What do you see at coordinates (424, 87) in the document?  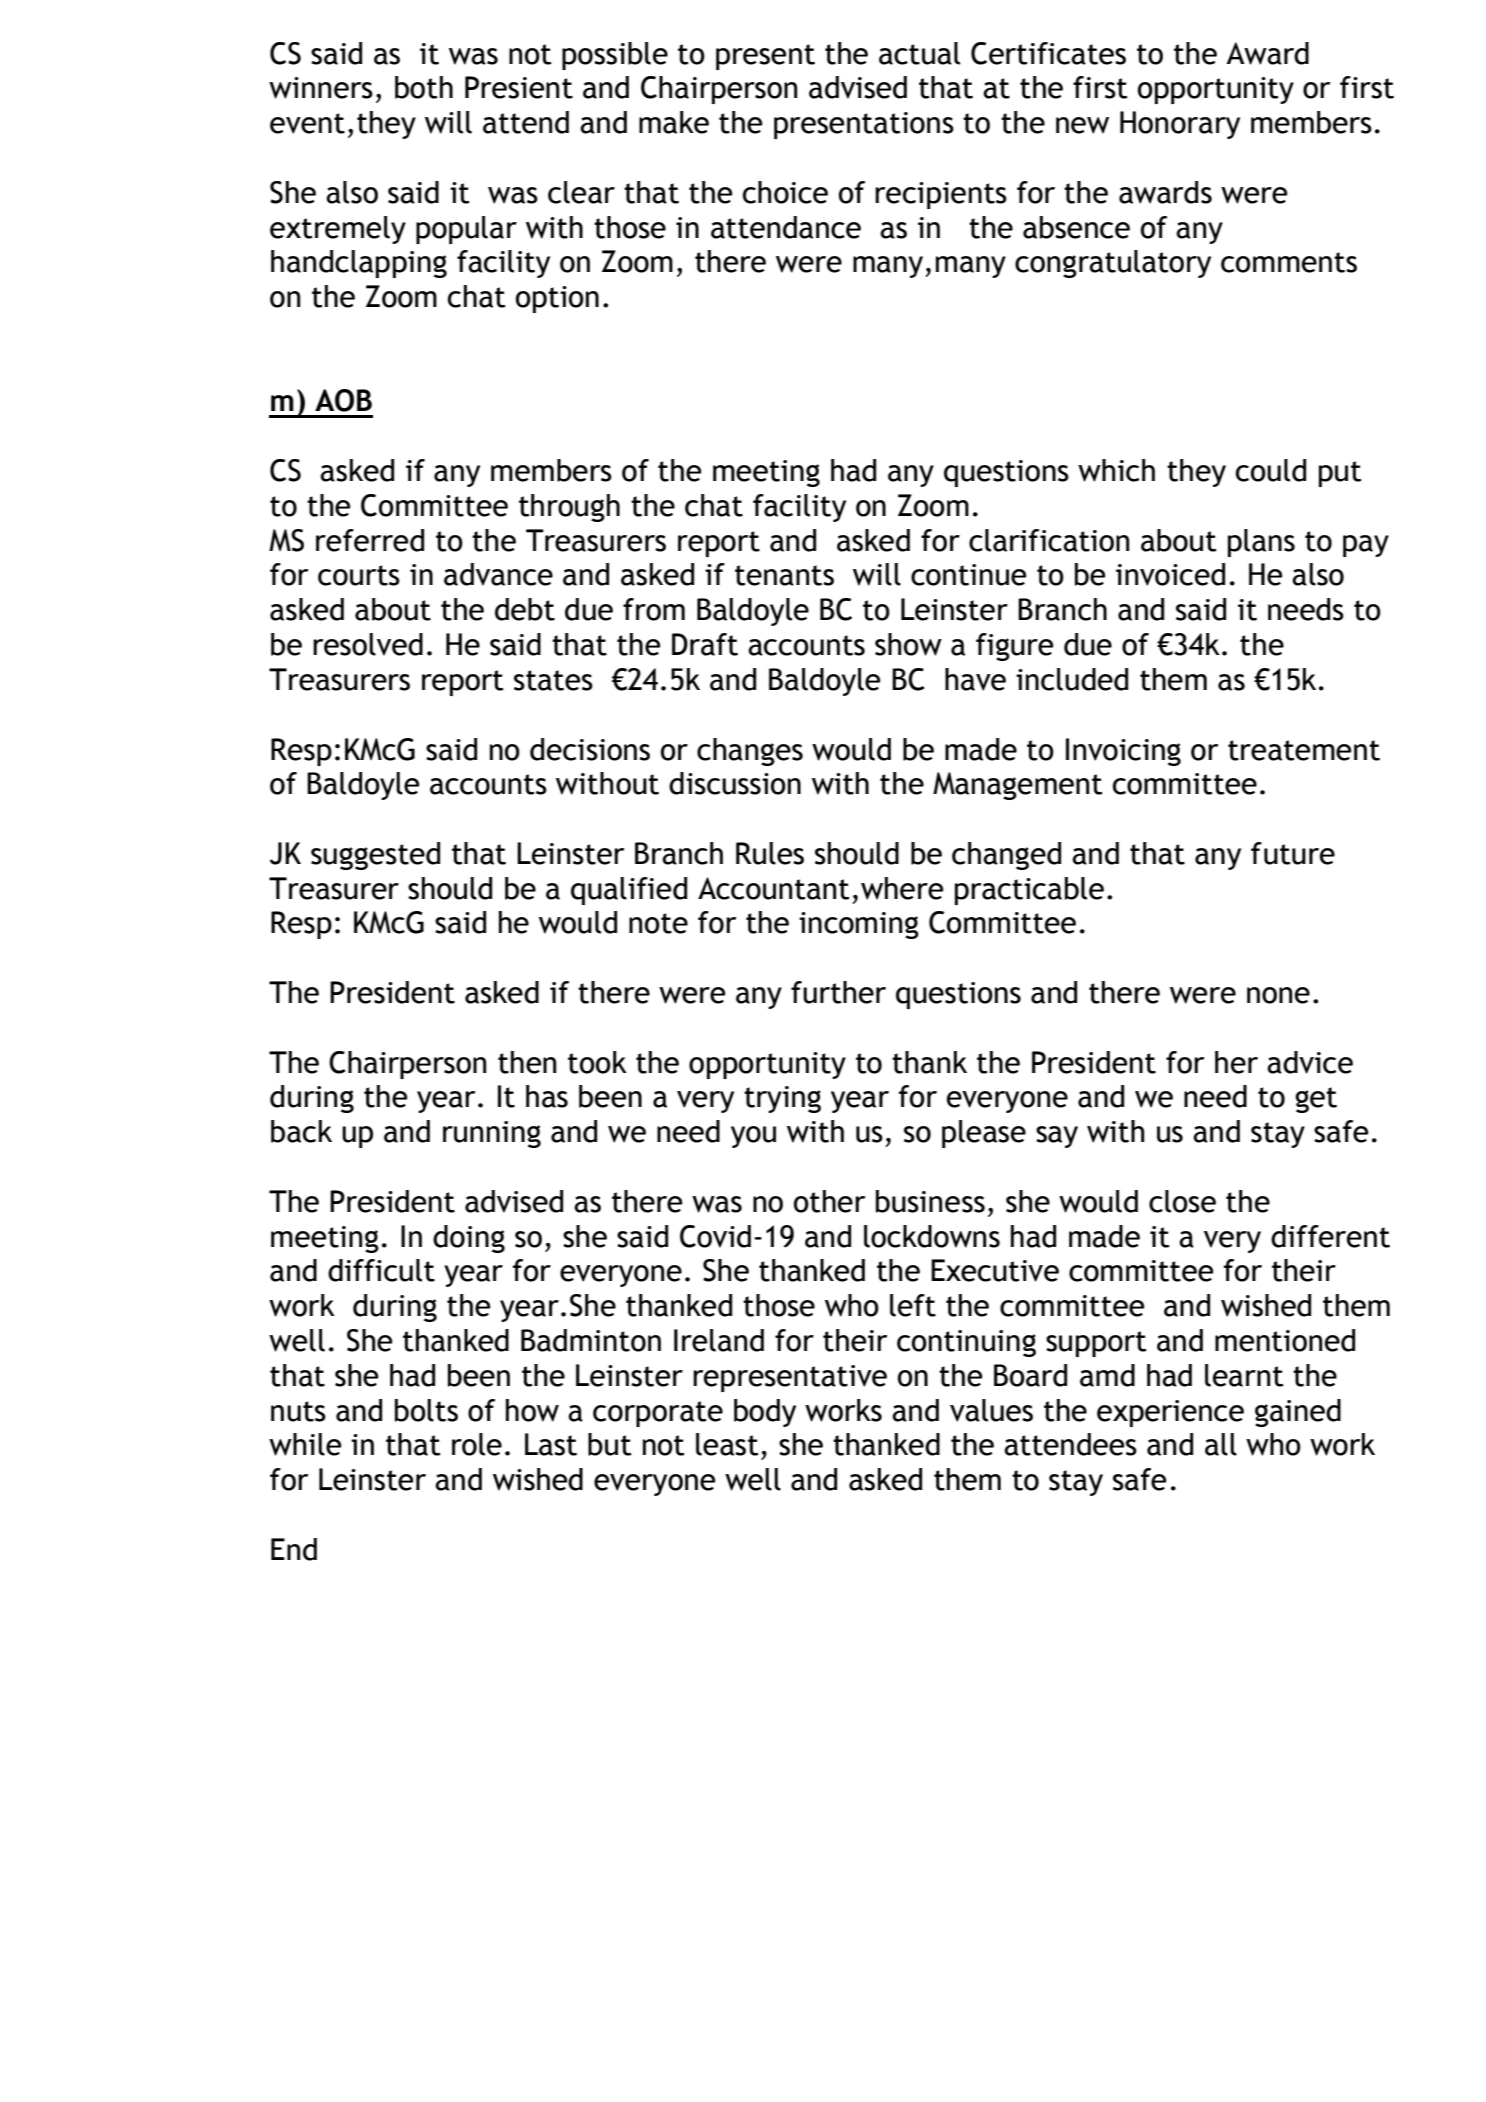 I see `both` at bounding box center [424, 87].
